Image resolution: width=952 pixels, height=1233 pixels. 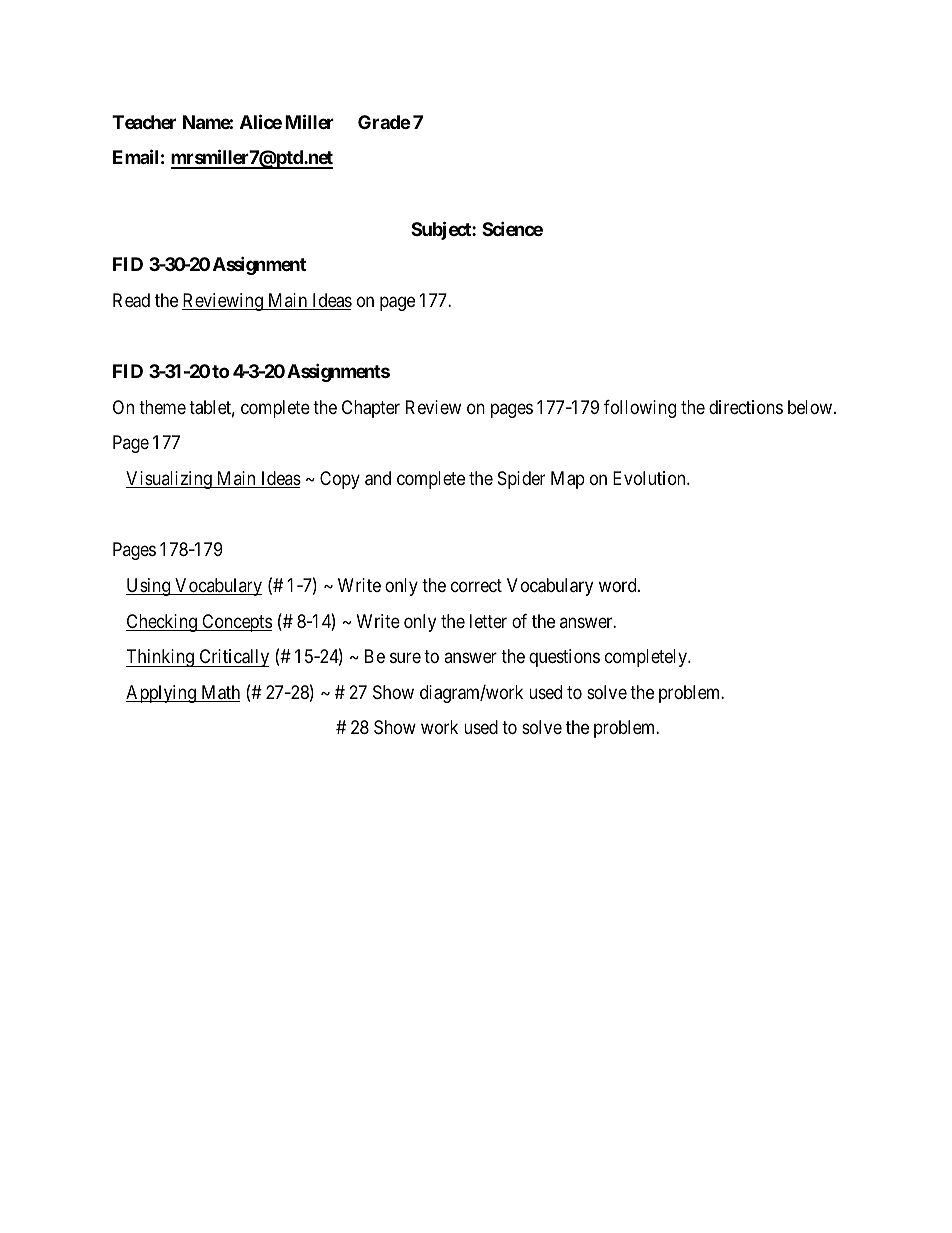 What do you see at coordinates (219, 693) in the image?
I see `Math` at bounding box center [219, 693].
